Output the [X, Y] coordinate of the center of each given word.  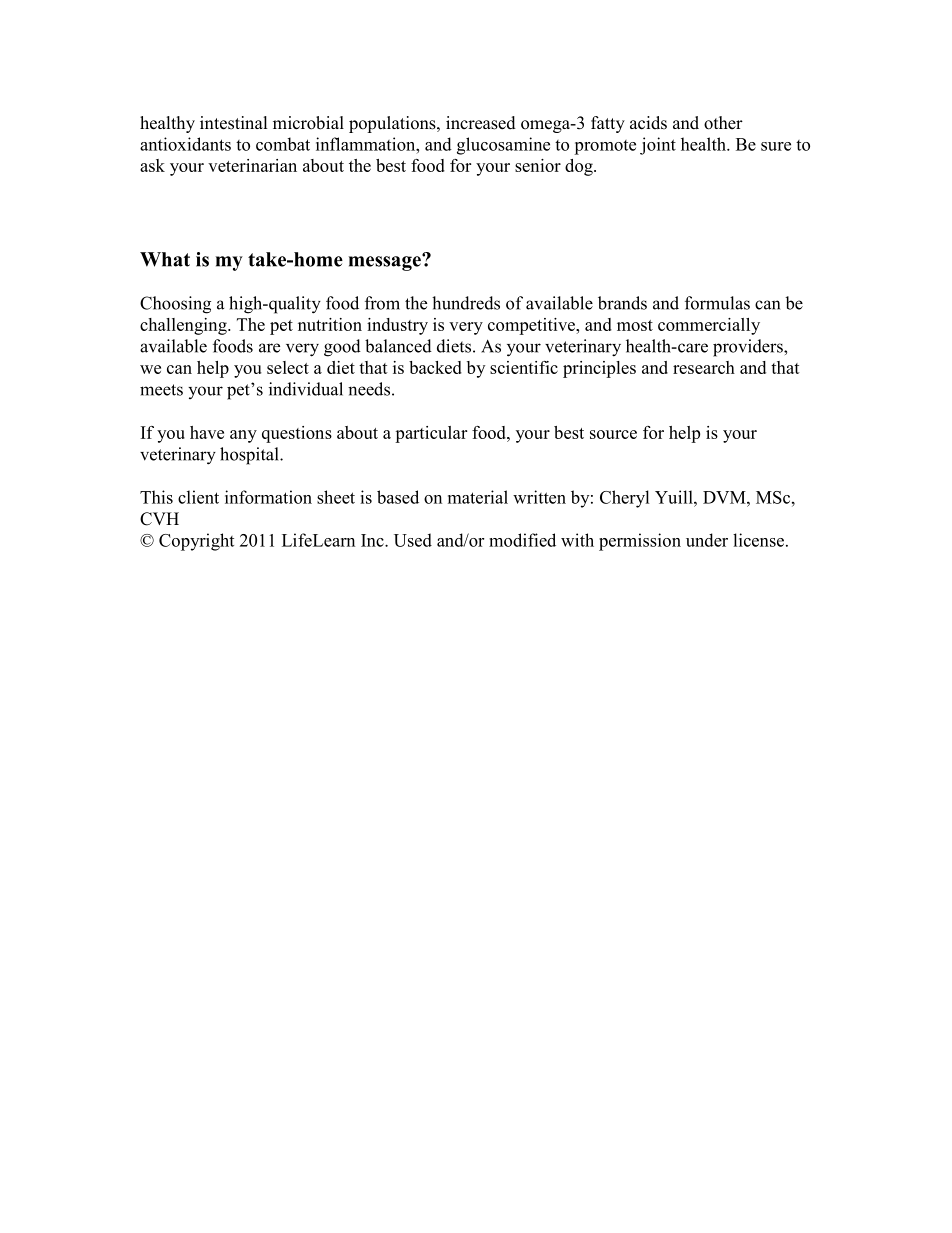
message [386, 262]
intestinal [233, 123]
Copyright [196, 542]
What [165, 259]
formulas [717, 303]
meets [161, 390]
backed [435, 367]
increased [481, 123]
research [704, 367]
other [723, 123]
